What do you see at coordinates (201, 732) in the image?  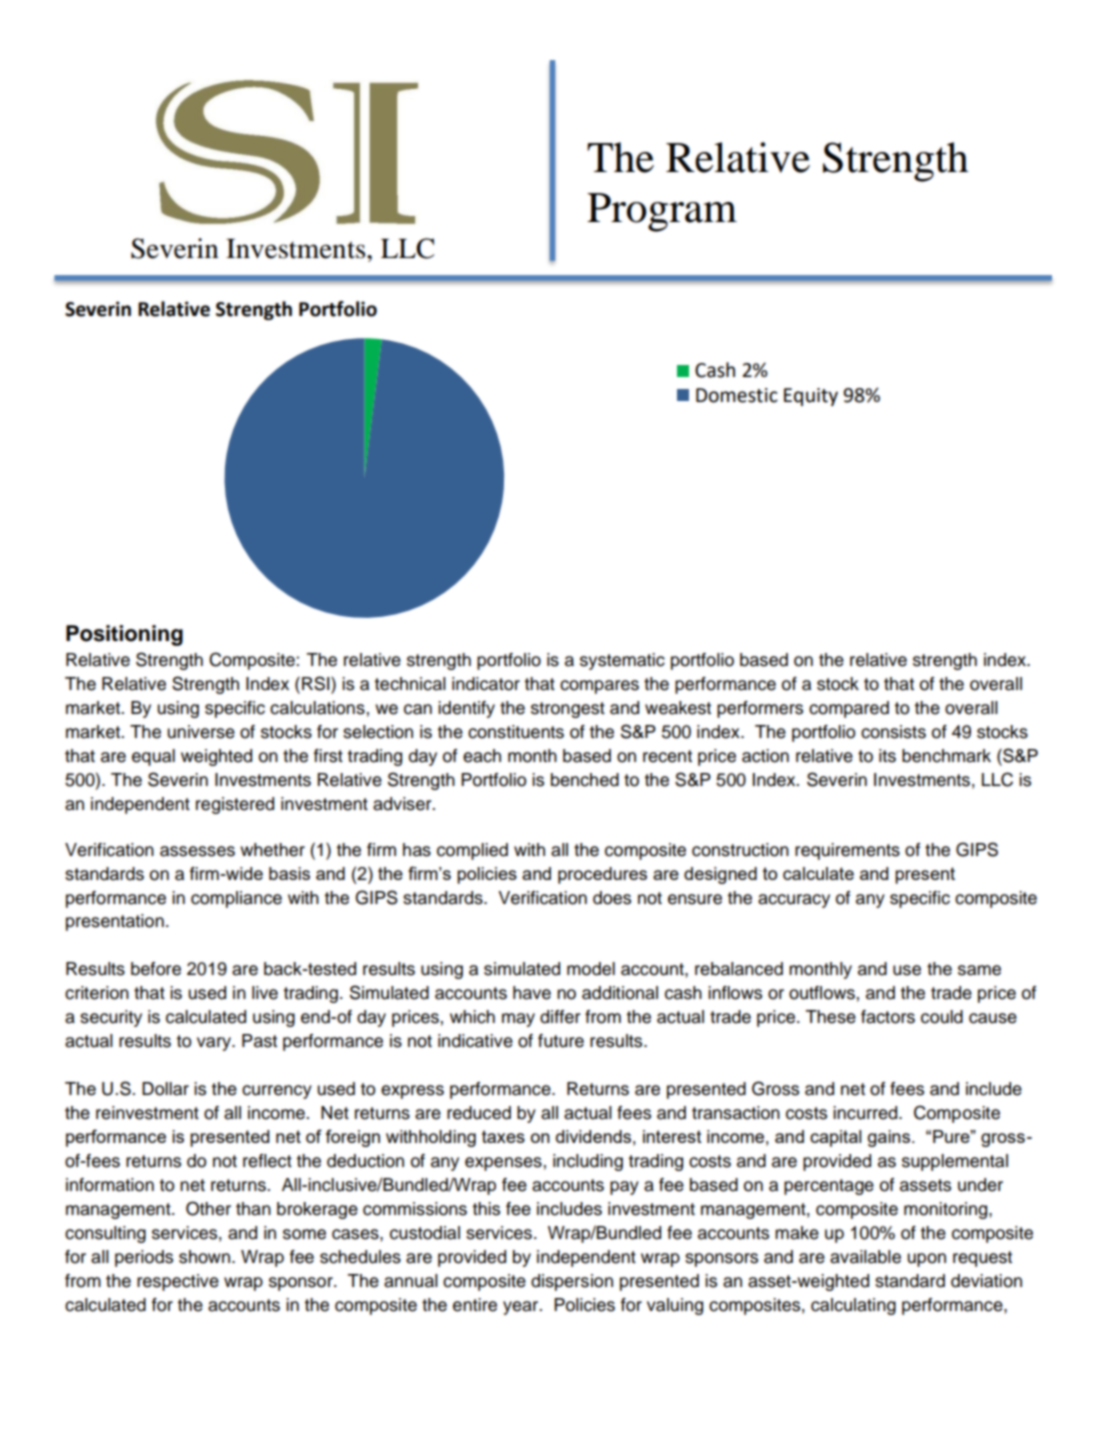 I see `universe` at bounding box center [201, 732].
